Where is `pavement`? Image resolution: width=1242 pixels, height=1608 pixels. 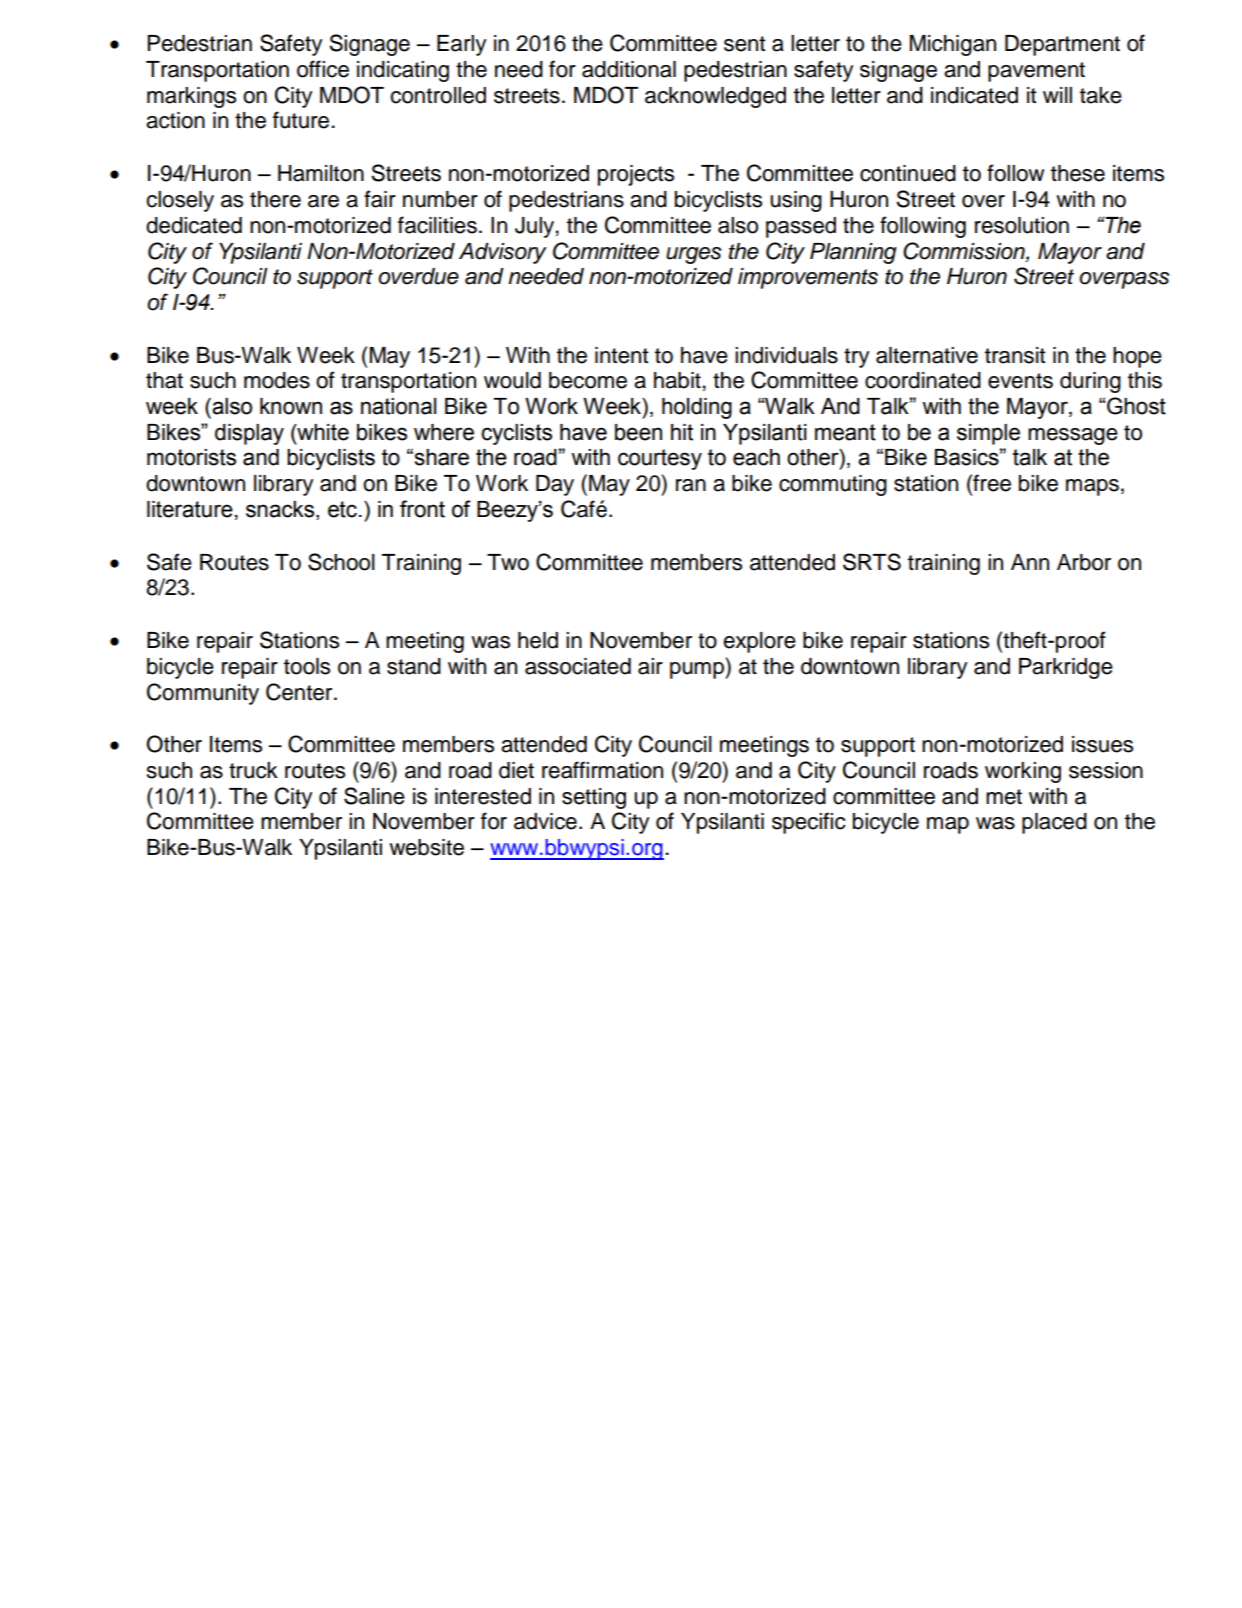 pavement is located at coordinates (1036, 72).
